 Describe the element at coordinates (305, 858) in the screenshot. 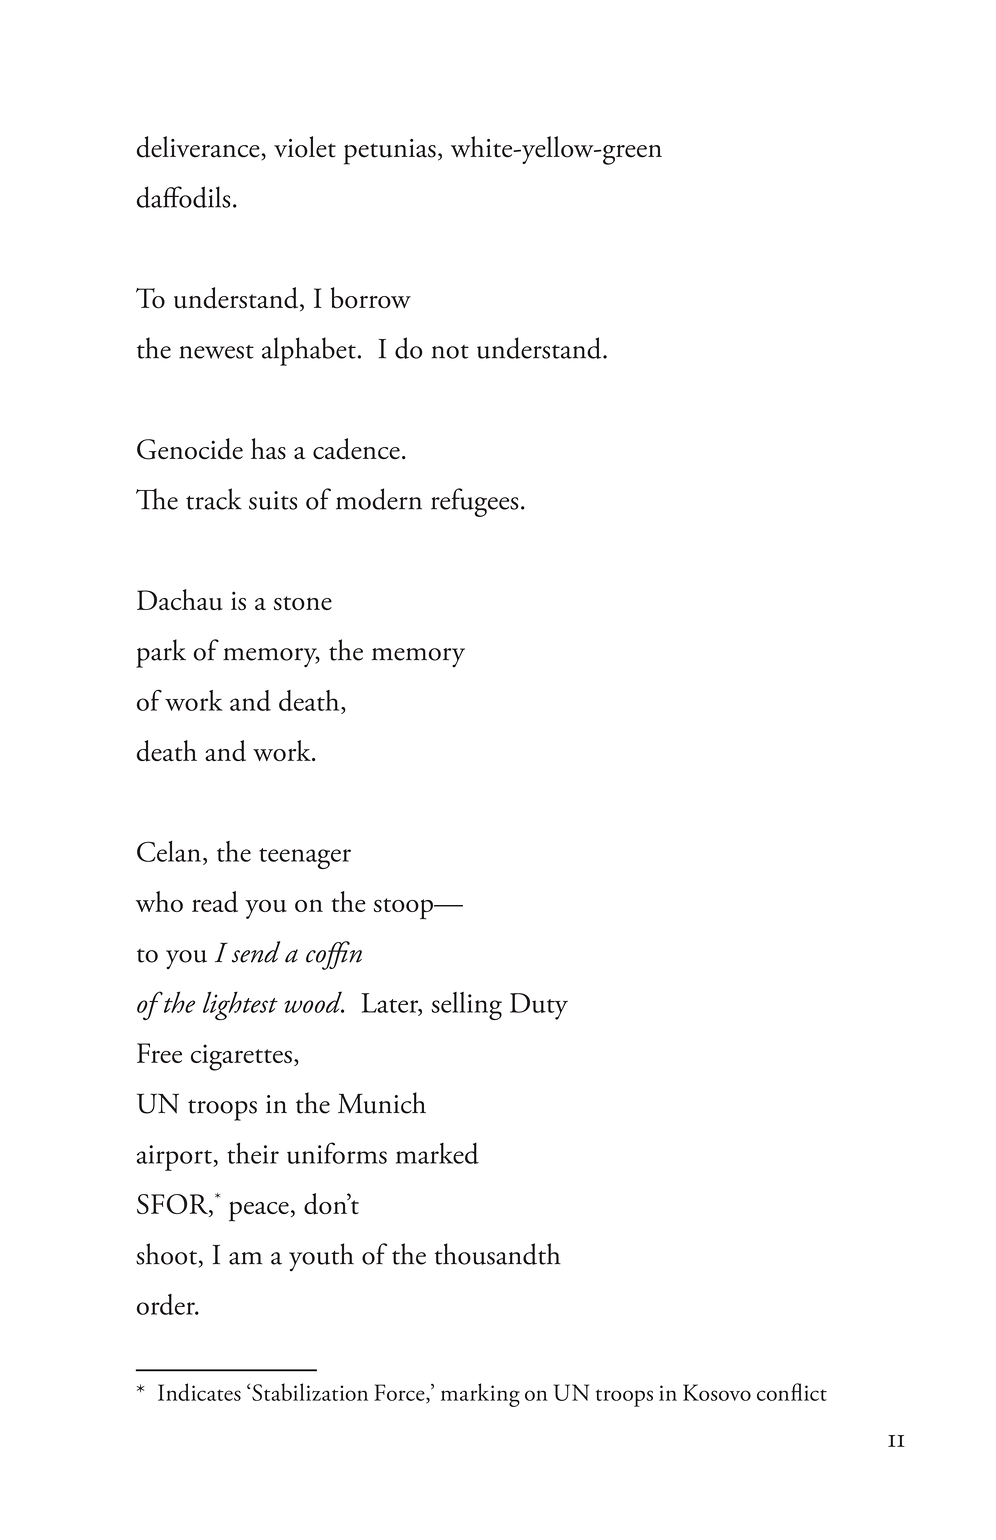

I see `teenager` at that location.
